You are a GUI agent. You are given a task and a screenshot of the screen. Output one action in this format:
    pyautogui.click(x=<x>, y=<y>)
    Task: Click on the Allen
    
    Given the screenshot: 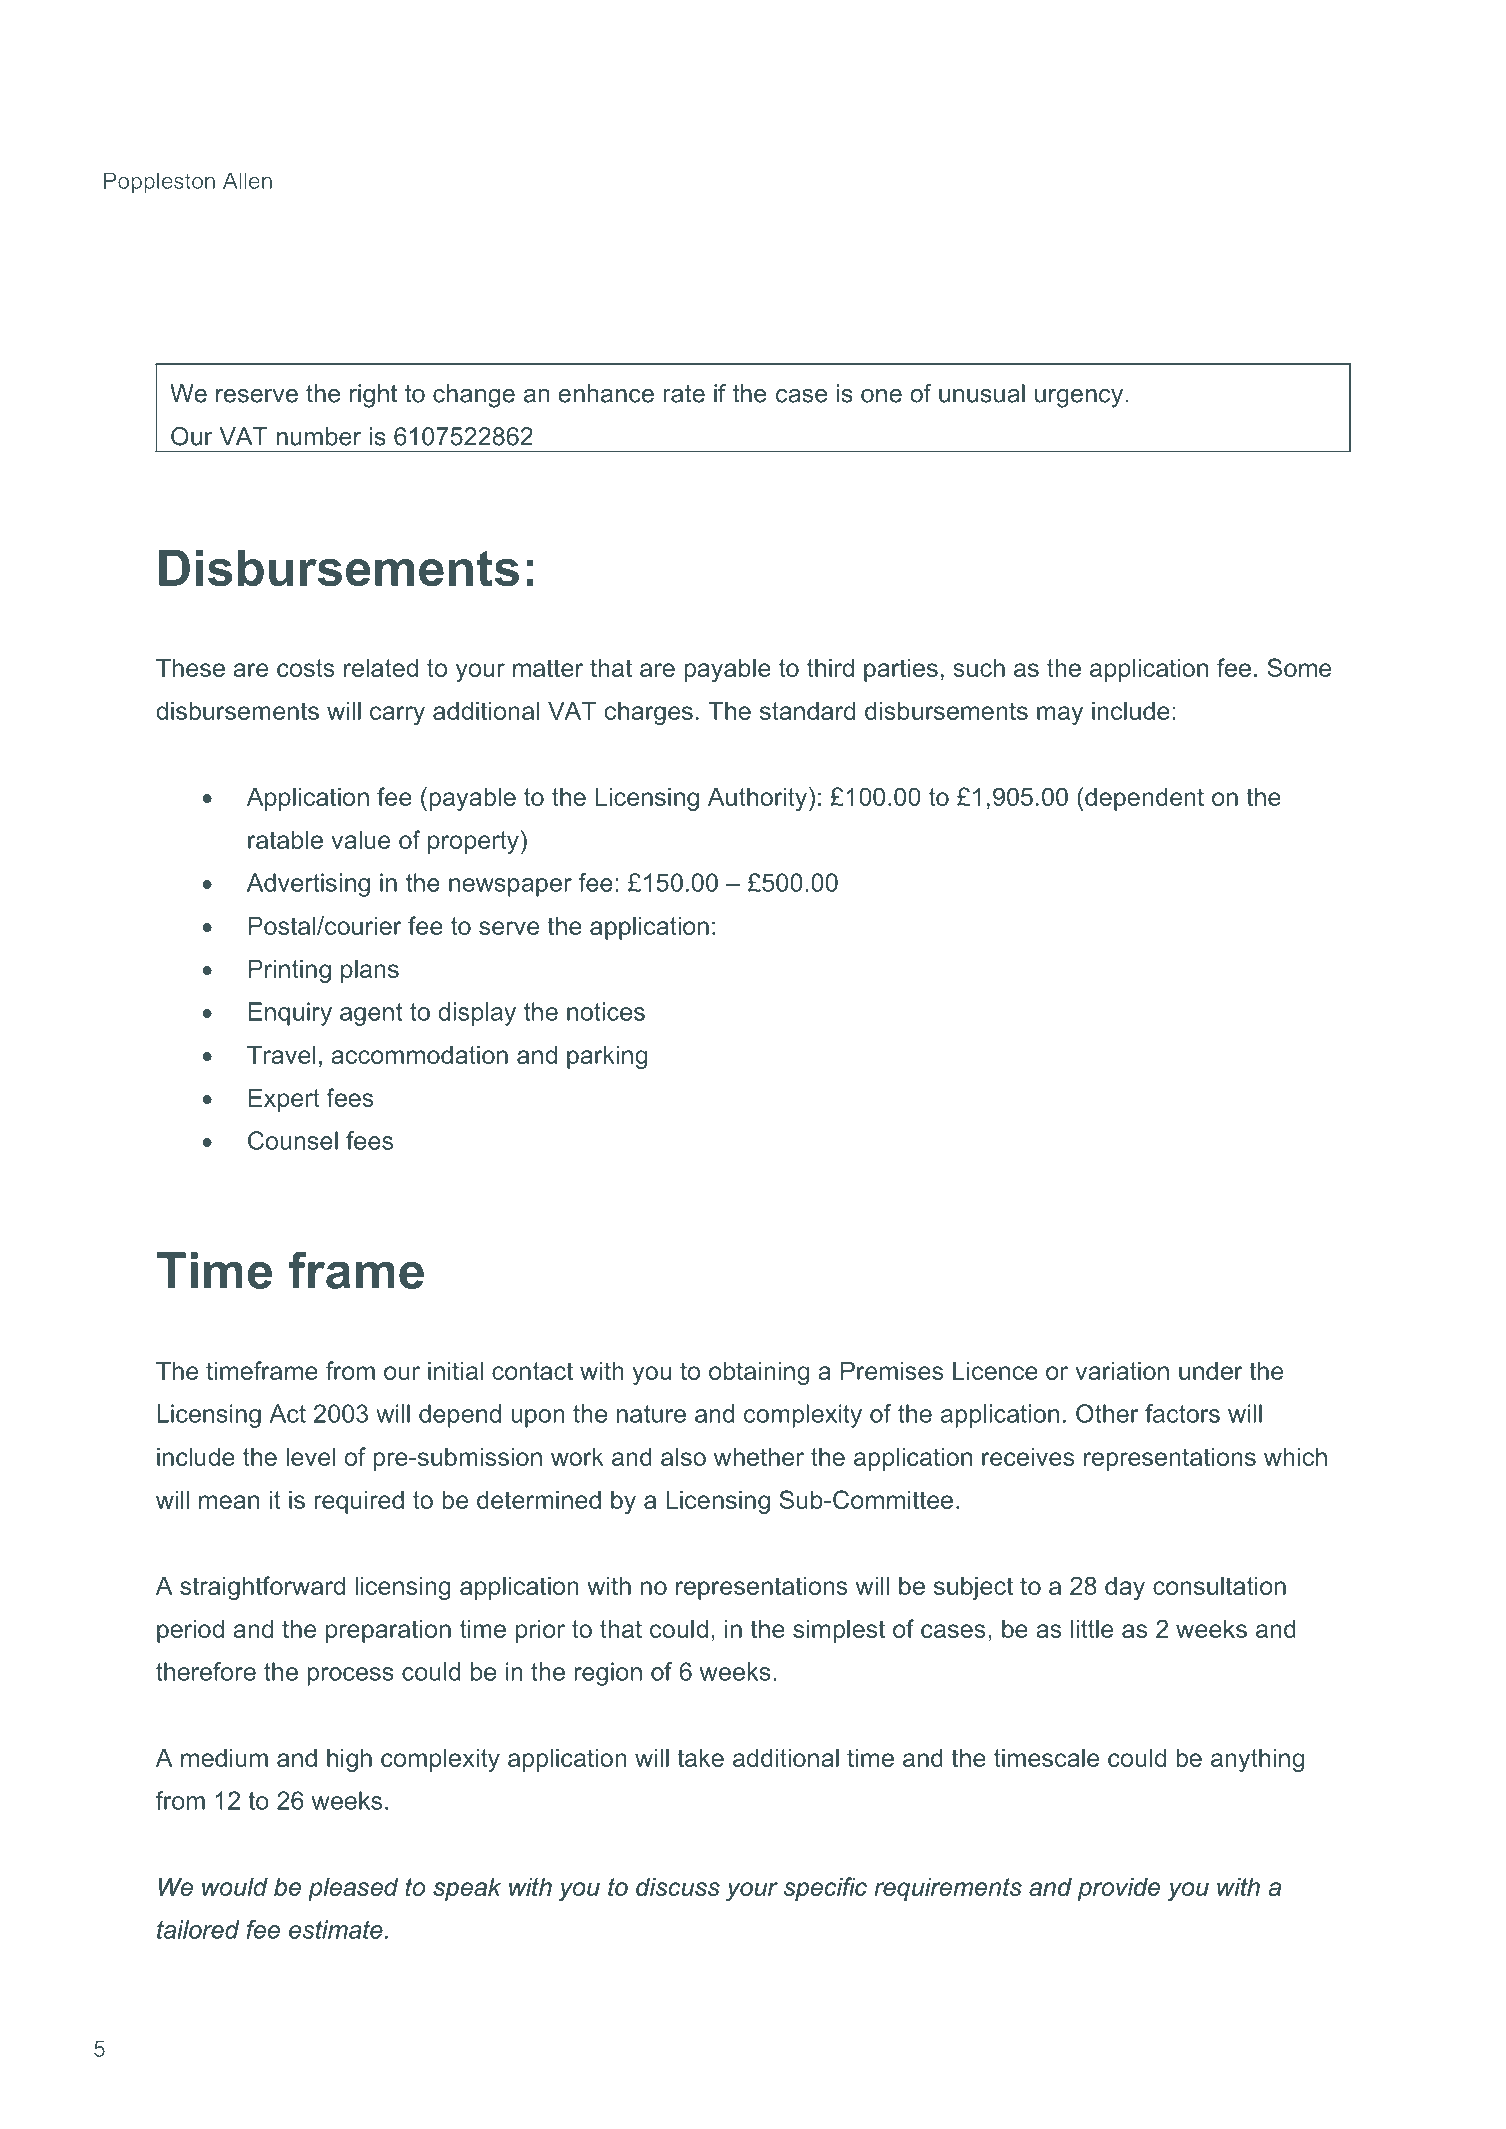 What is the action you would take?
    pyautogui.click(x=247, y=180)
